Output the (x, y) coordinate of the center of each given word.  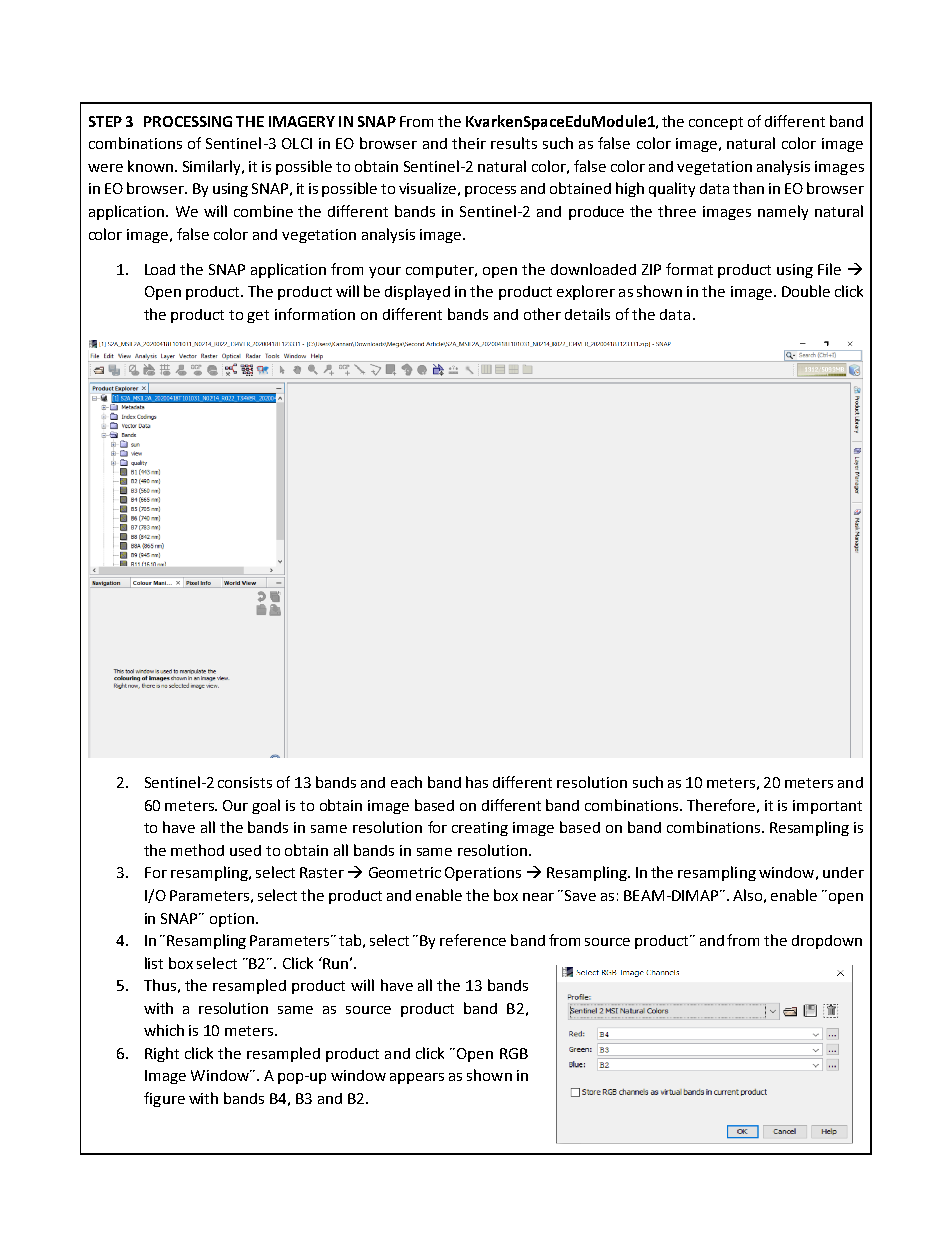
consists (245, 782)
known (150, 166)
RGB (514, 1053)
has (477, 782)
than (748, 188)
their (469, 143)
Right (162, 1054)
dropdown (827, 942)
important (827, 807)
